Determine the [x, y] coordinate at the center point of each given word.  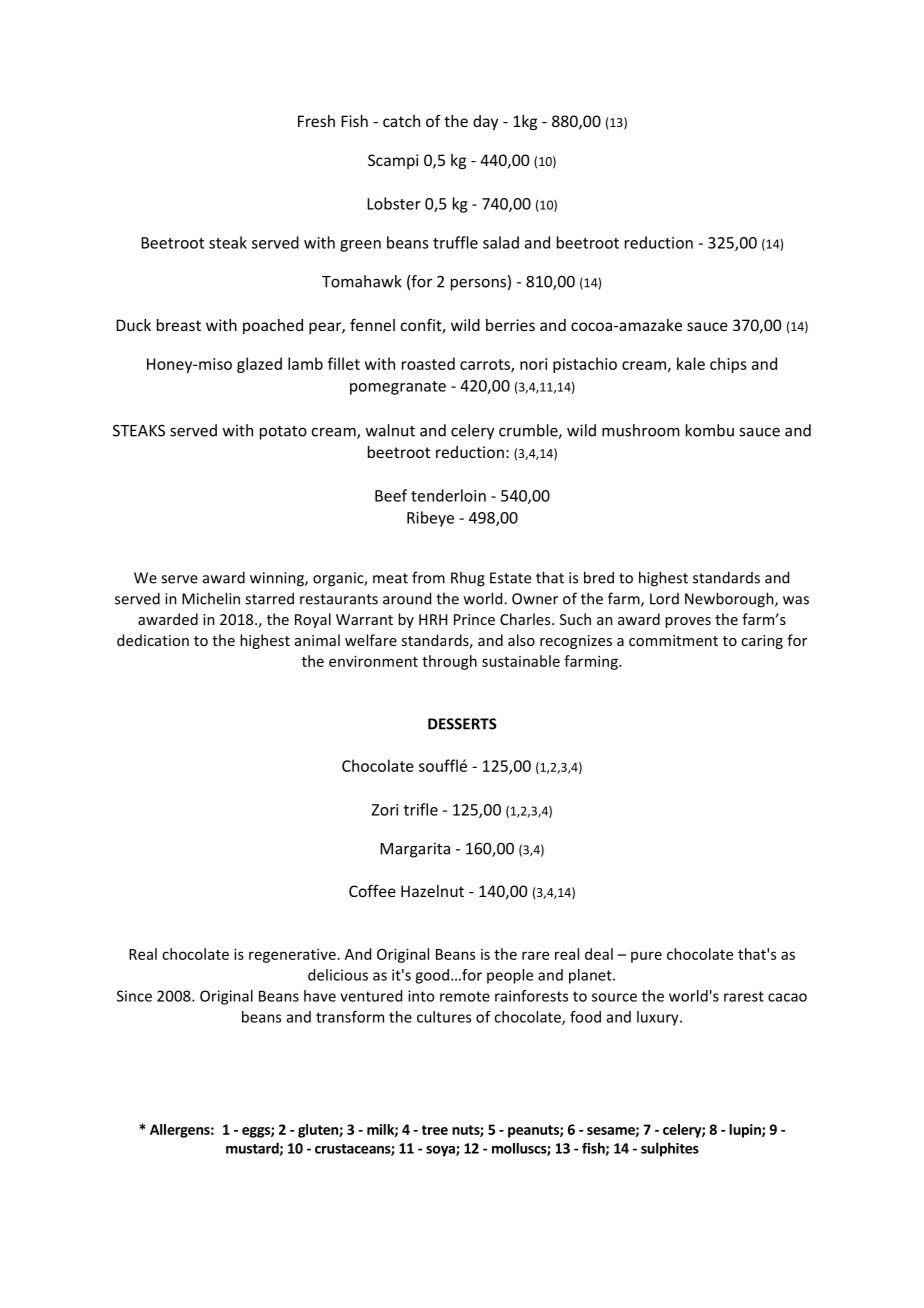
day [485, 122]
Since [134, 996]
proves [688, 622]
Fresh [316, 121]
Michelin [211, 598]
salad [501, 242]
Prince [474, 619]
